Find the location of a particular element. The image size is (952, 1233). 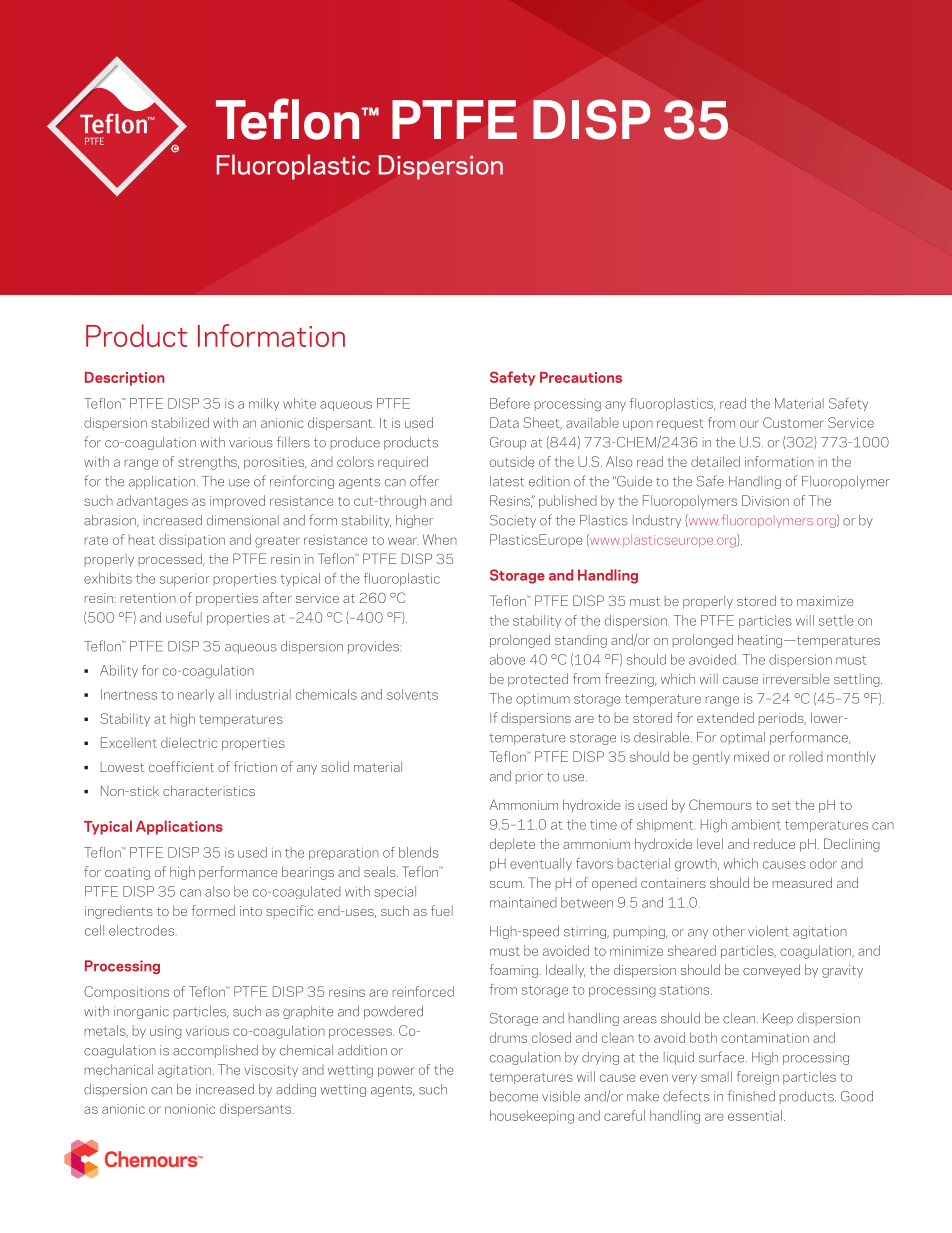

reduce is located at coordinates (774, 844).
